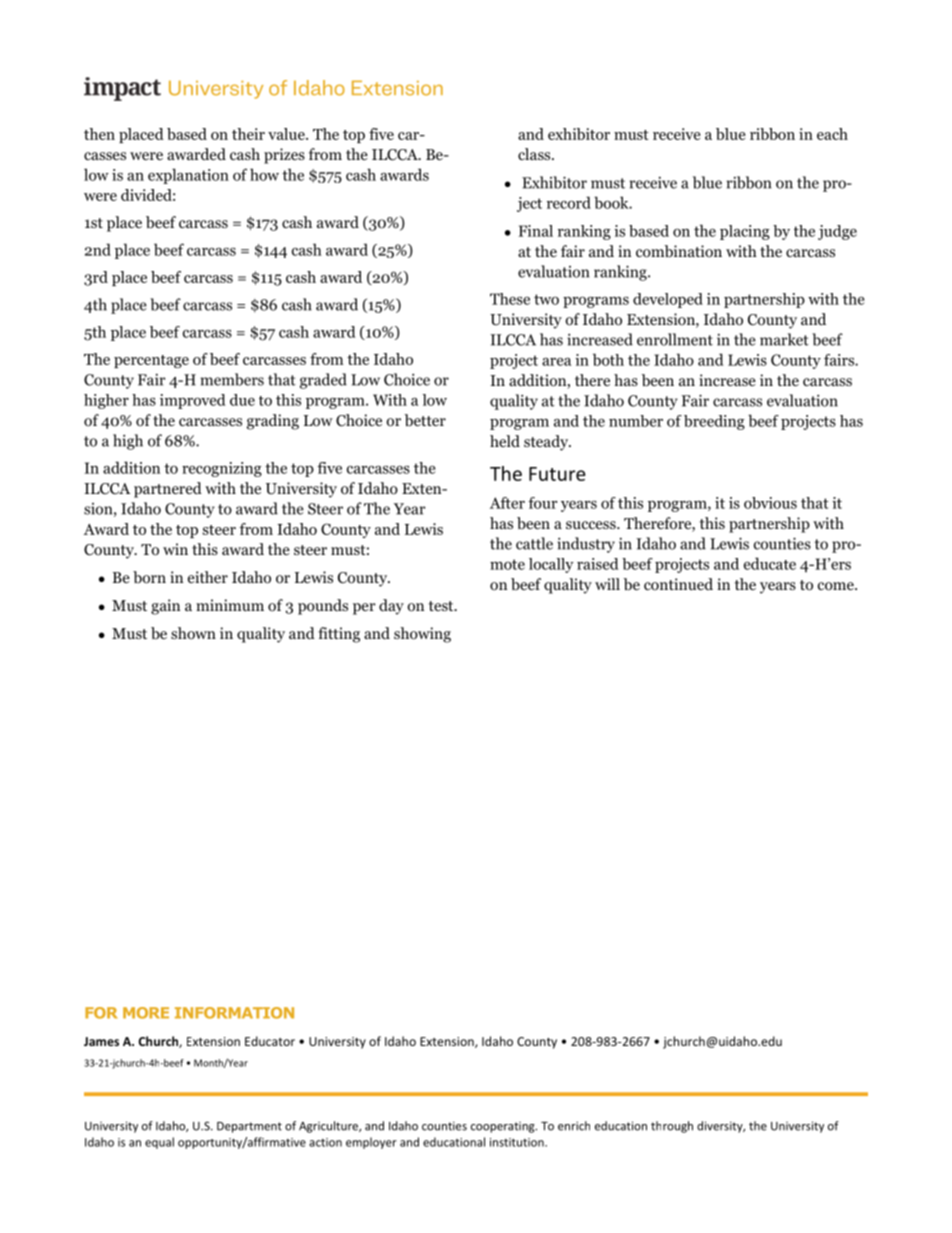 This document has height=1233, width=952. What do you see at coordinates (535, 154) in the document?
I see `class` at bounding box center [535, 154].
